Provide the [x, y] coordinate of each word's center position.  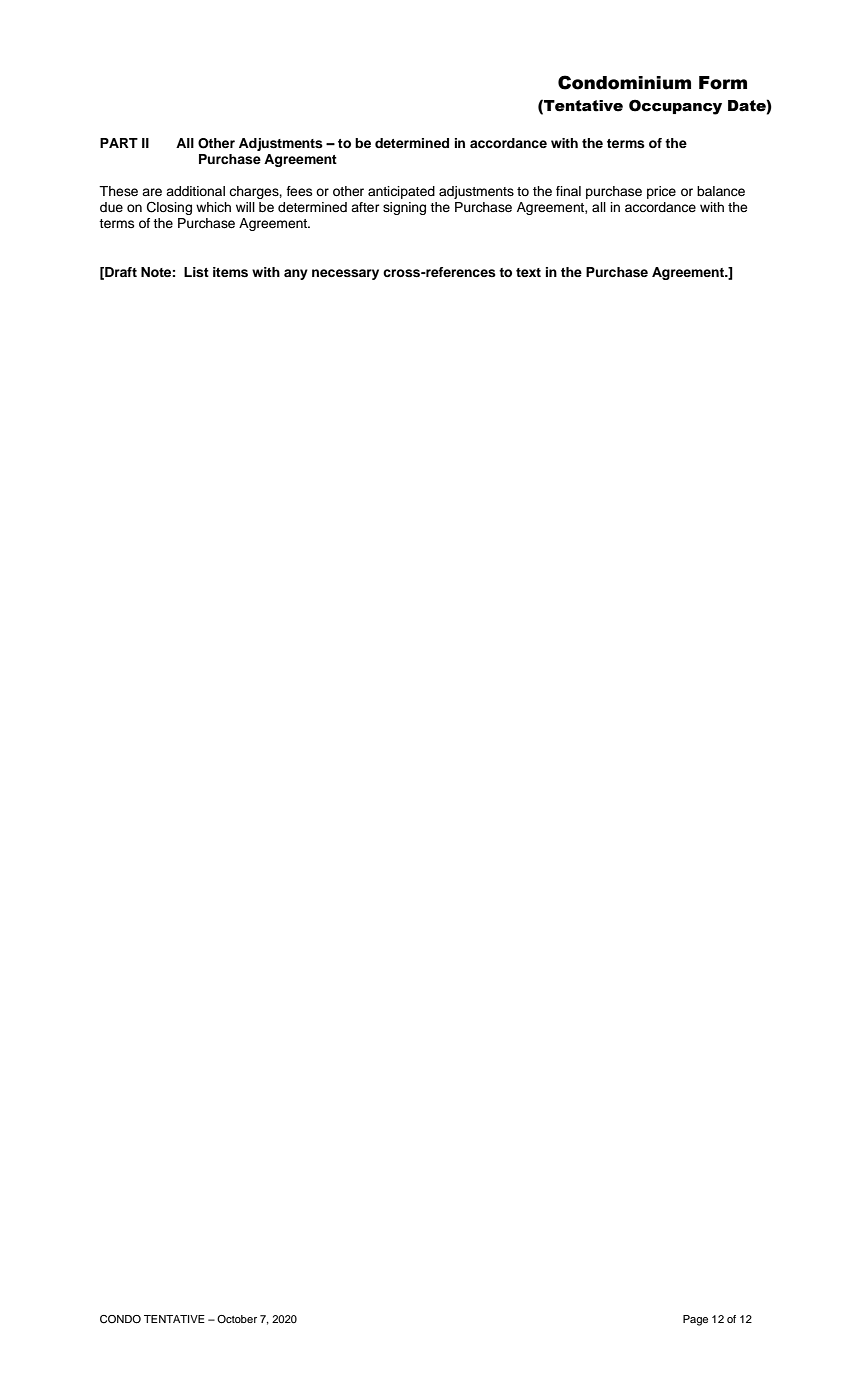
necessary [345, 274]
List [196, 272]
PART [119, 143]
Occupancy [675, 107]
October [237, 1319]
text [528, 272]
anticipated [401, 192]
